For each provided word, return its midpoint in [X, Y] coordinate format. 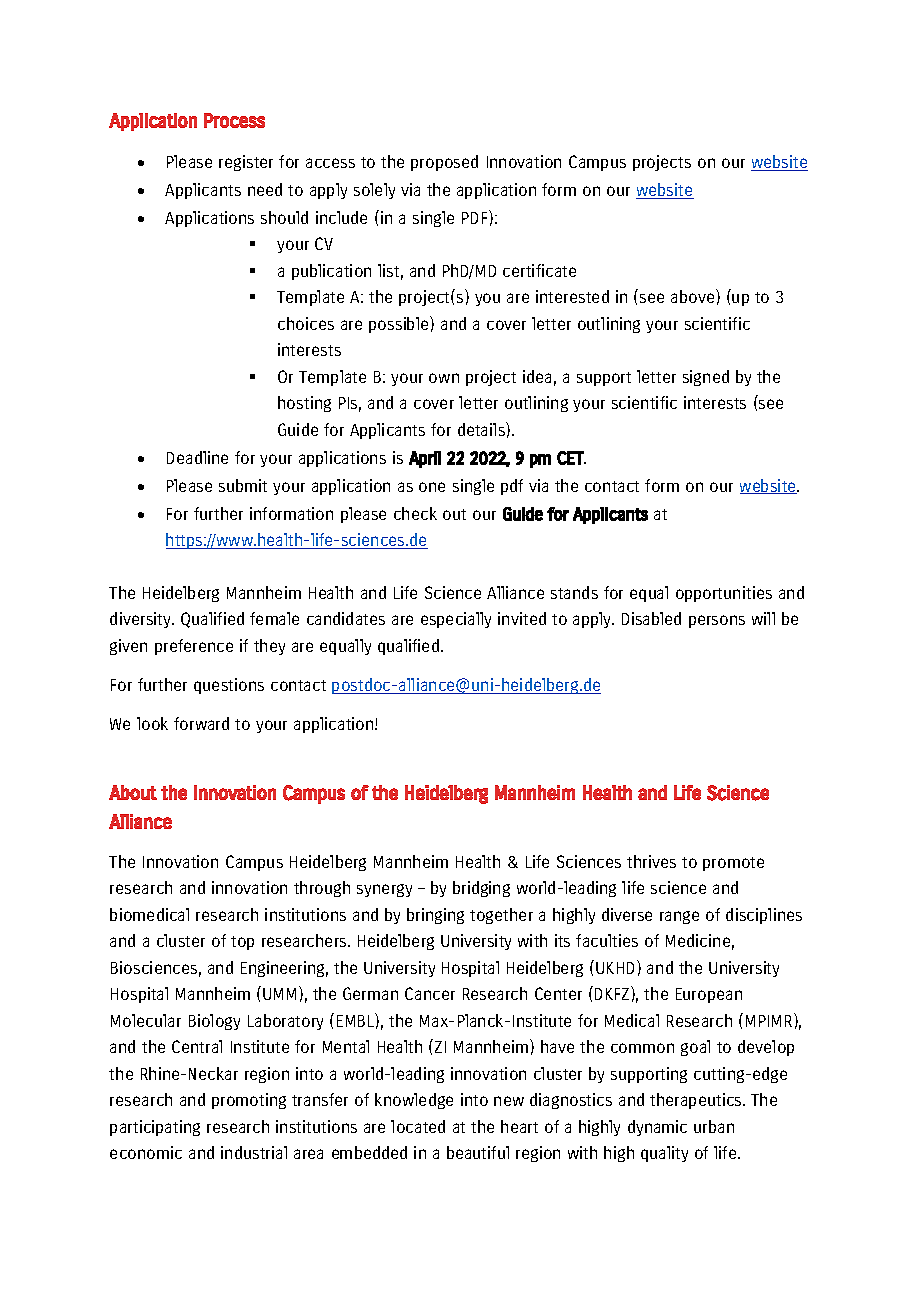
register [246, 163]
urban [714, 1126]
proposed [444, 163]
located [418, 1126]
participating [155, 1128]
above [694, 296]
